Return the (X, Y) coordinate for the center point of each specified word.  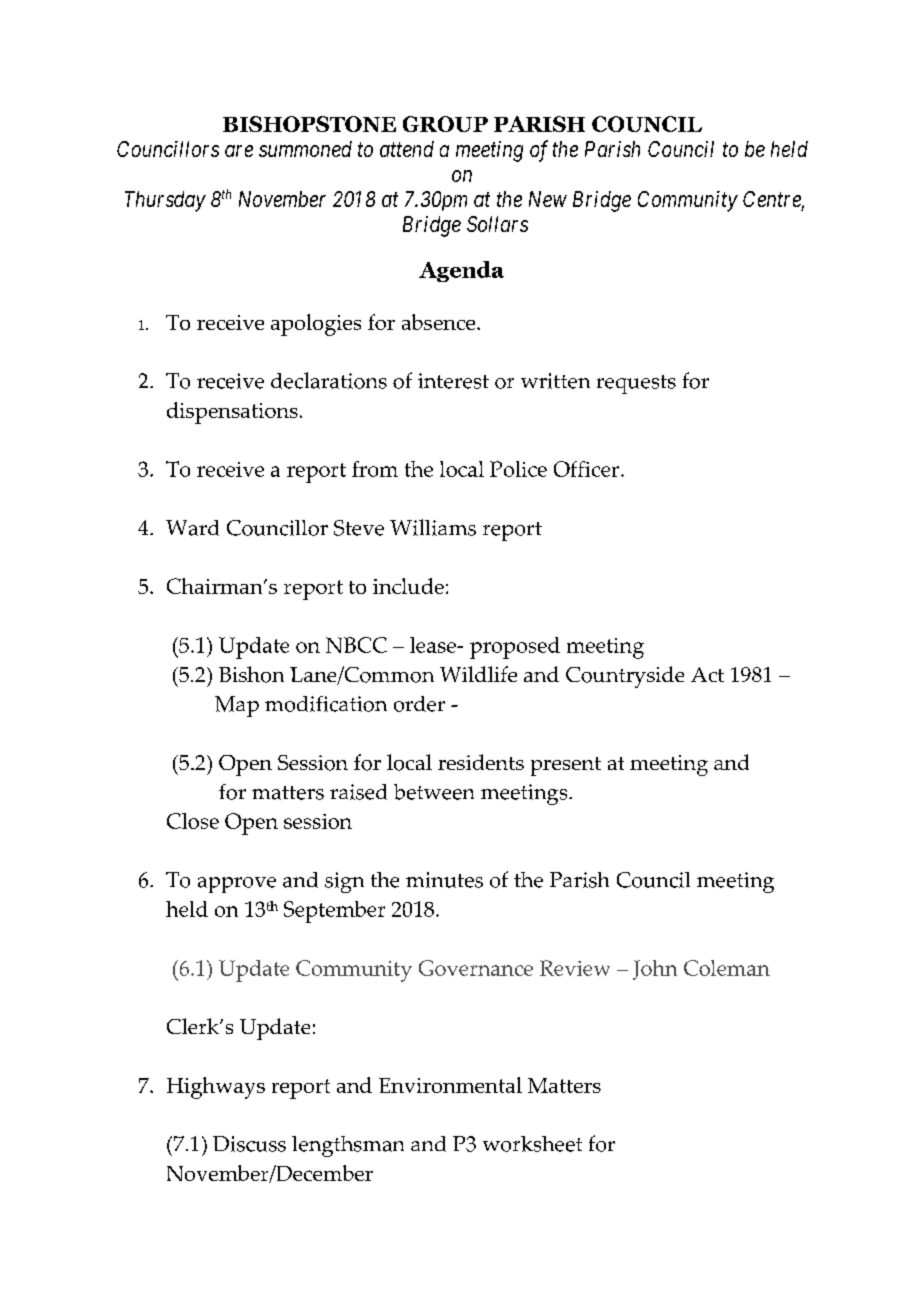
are (239, 151)
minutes (444, 880)
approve (237, 885)
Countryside (625, 677)
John (655, 970)
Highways (216, 1088)
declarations (329, 380)
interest (453, 381)
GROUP (445, 124)
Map (237, 706)
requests (636, 384)
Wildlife (478, 674)
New (548, 199)
